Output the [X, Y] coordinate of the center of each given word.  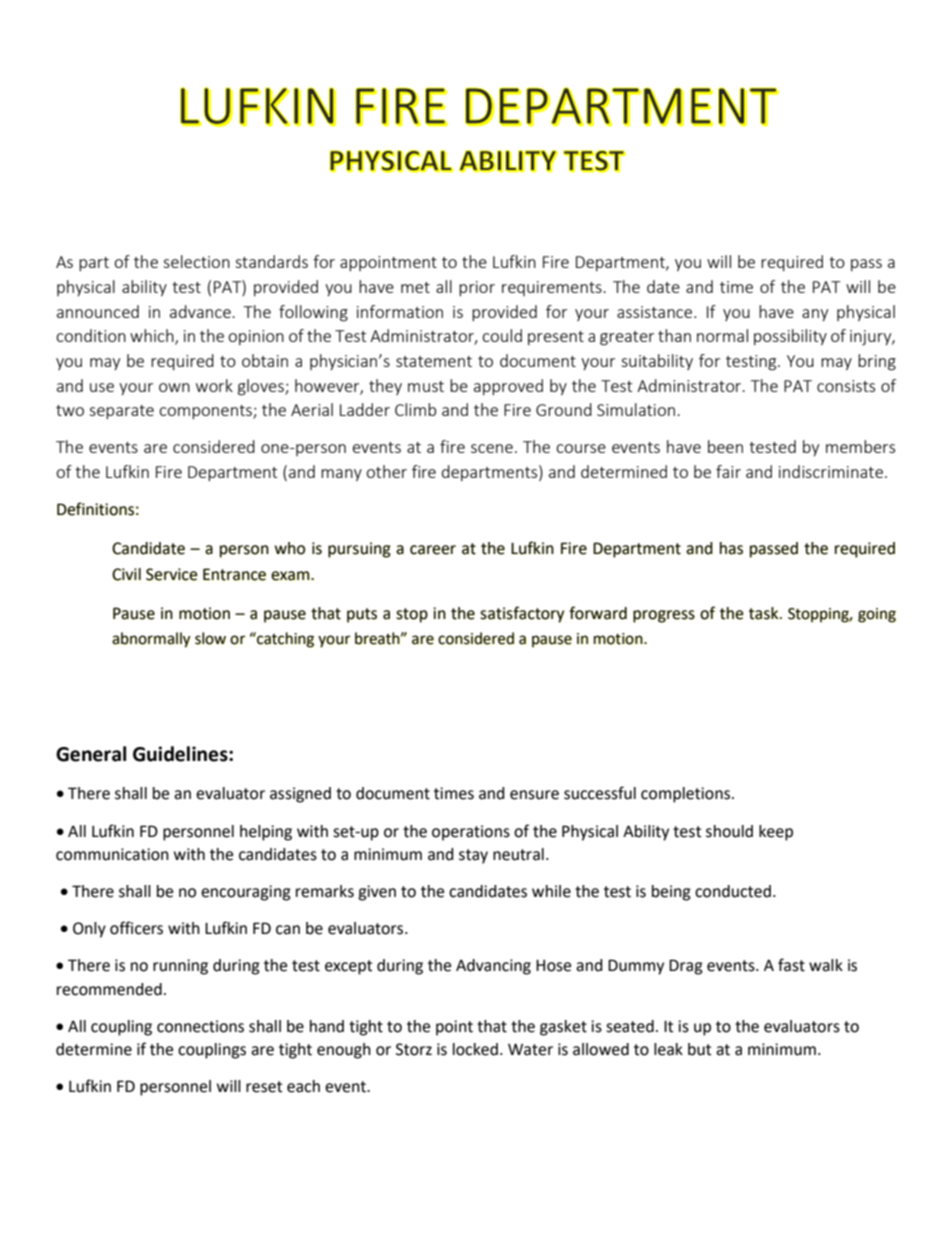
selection [196, 261]
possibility [790, 337]
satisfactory [522, 614]
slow [210, 638]
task [765, 613]
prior [477, 288]
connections [200, 1026]
